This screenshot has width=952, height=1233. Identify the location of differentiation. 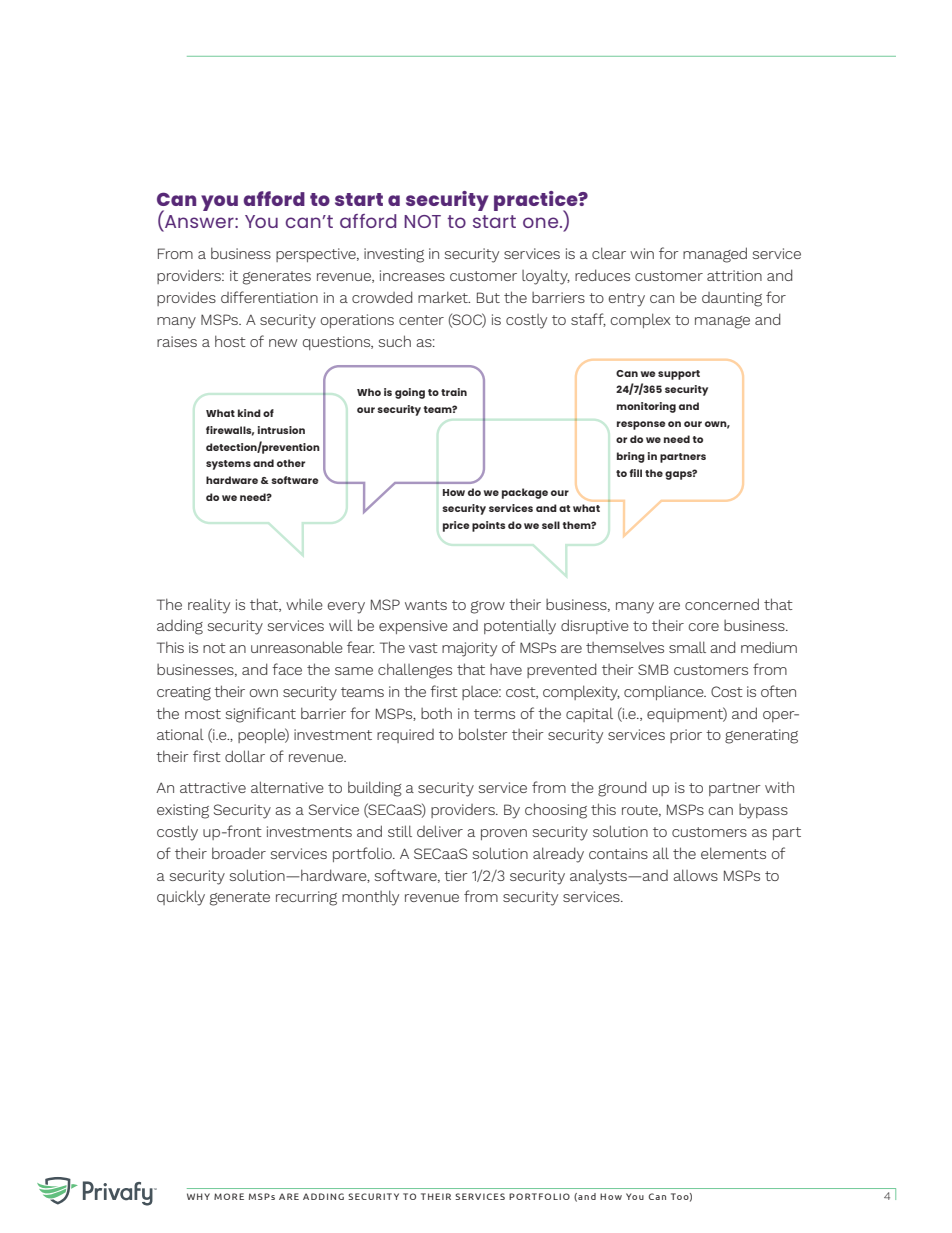
(269, 297).
